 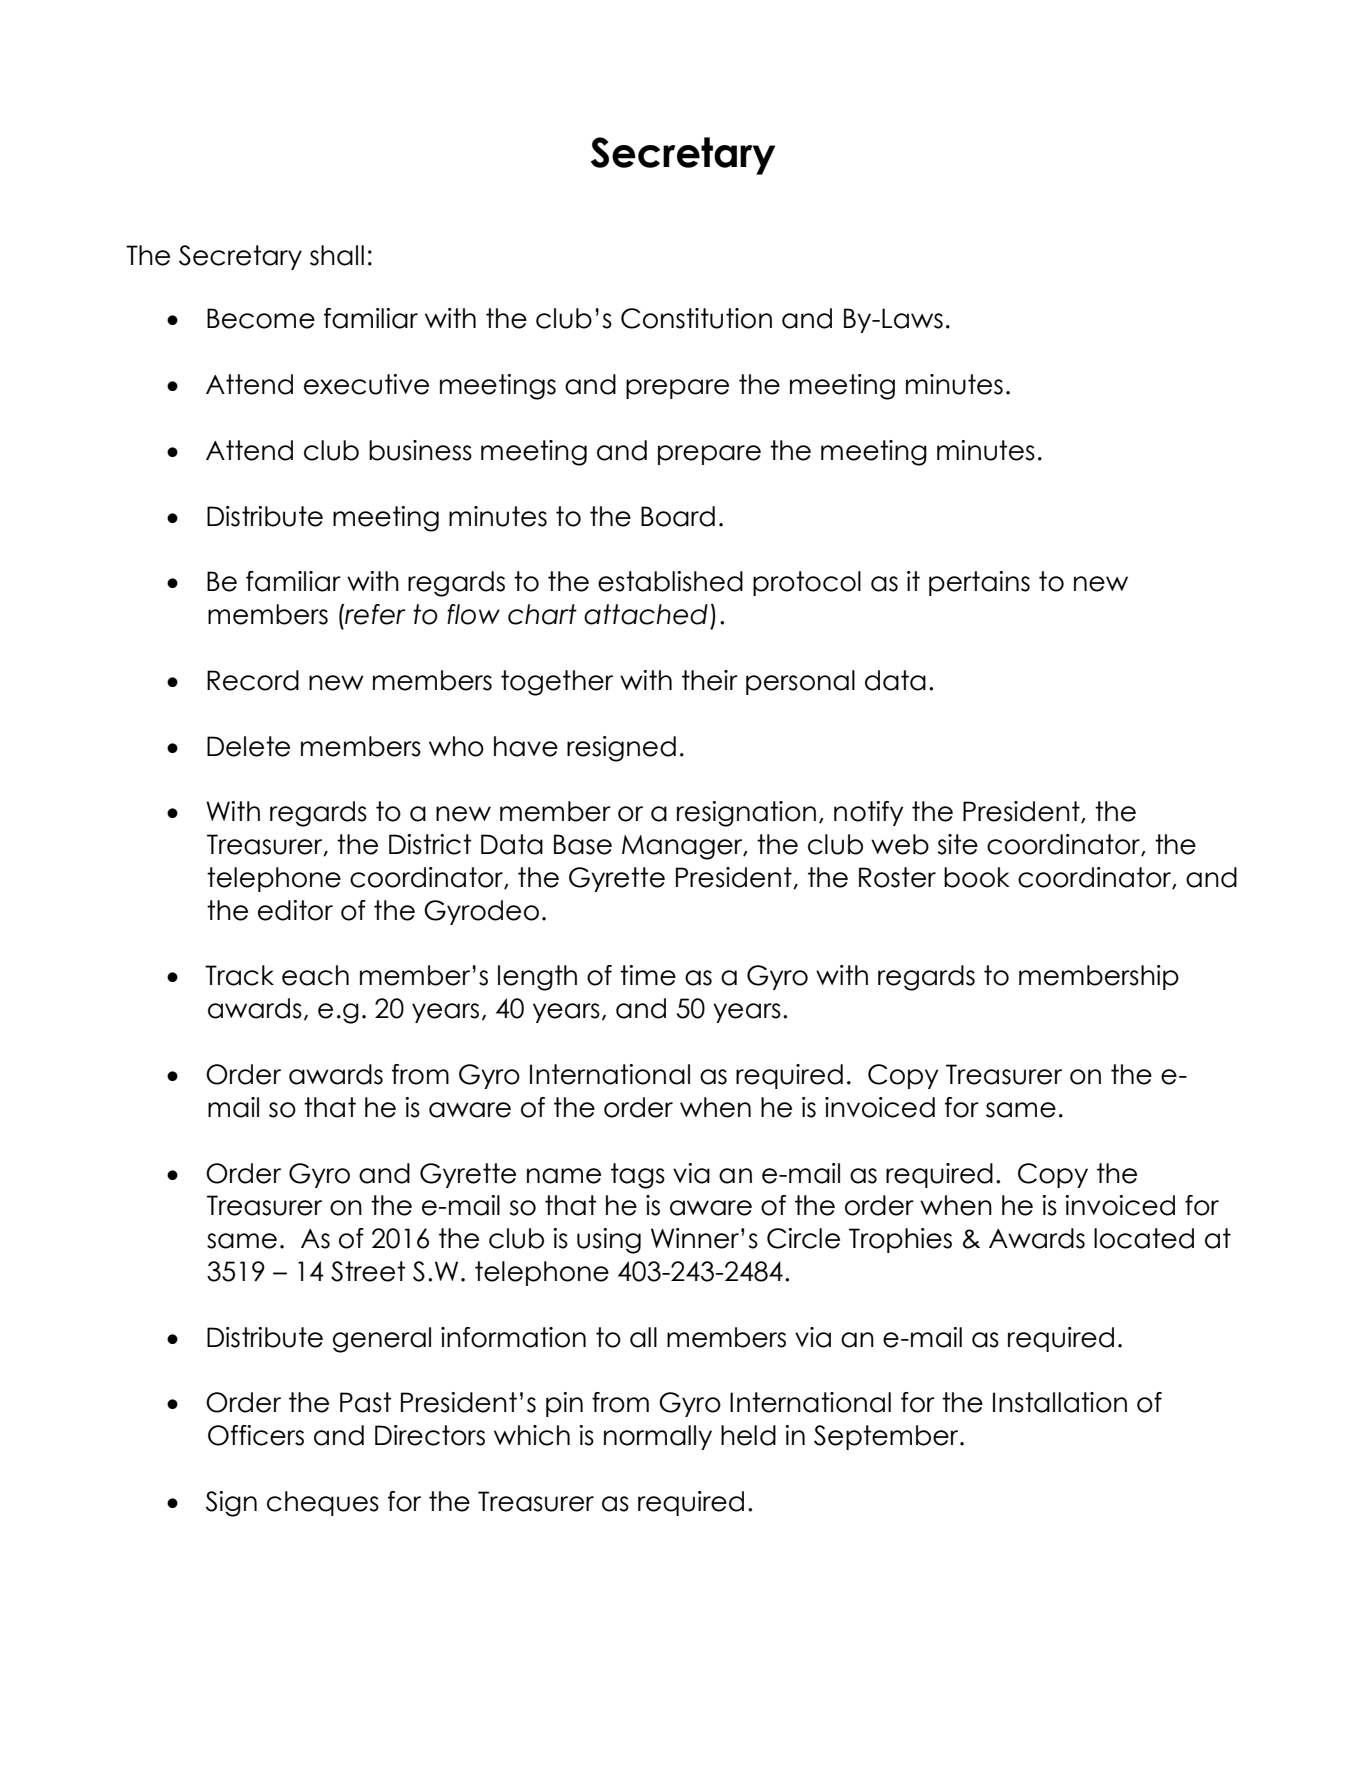 What do you see at coordinates (800, 682) in the page?
I see `personal` at bounding box center [800, 682].
